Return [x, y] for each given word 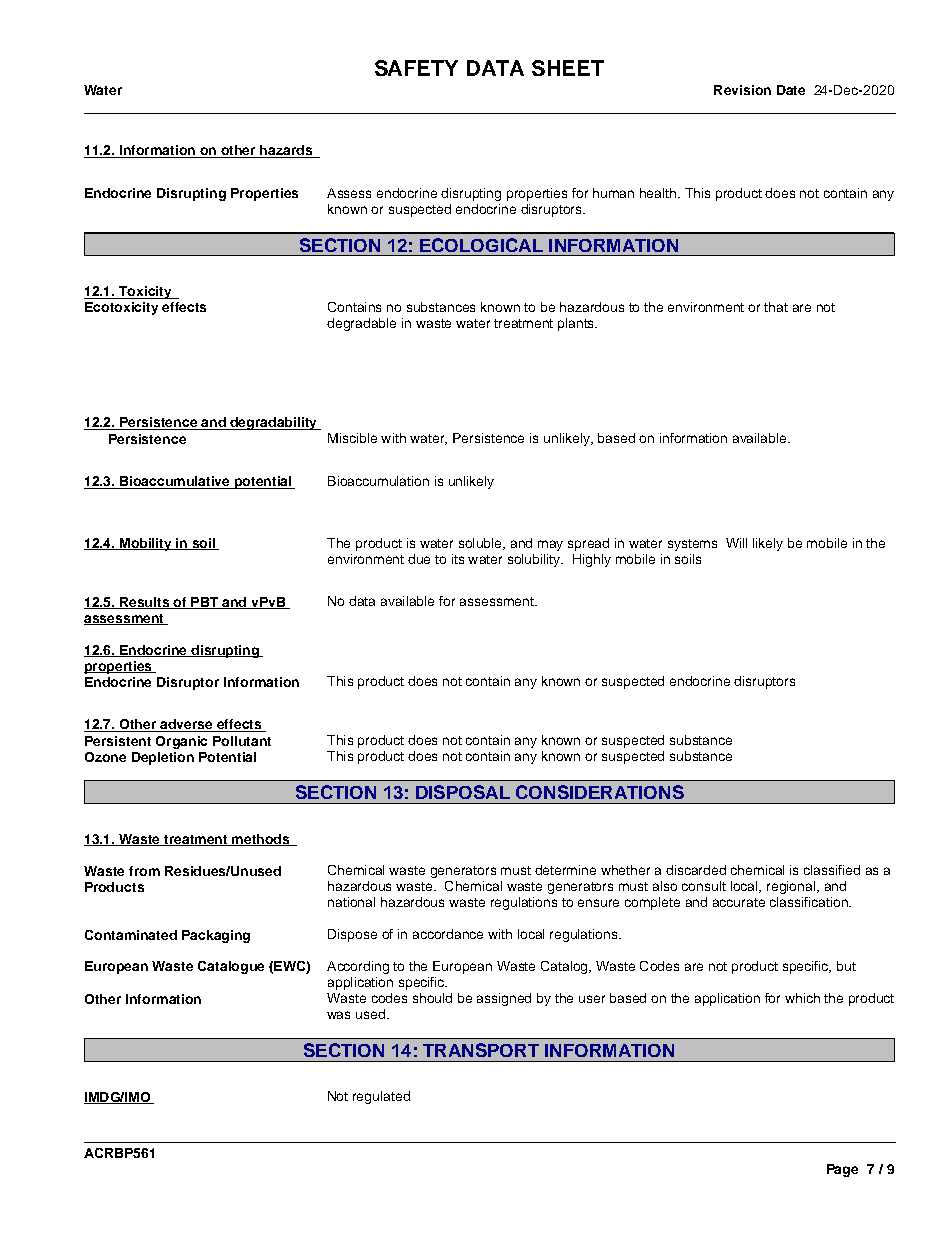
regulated [381, 1097]
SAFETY [416, 68]
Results [144, 603]
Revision [742, 90]
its [458, 559]
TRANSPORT [481, 1050]
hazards [286, 151]
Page [842, 1170]
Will [736, 543]
